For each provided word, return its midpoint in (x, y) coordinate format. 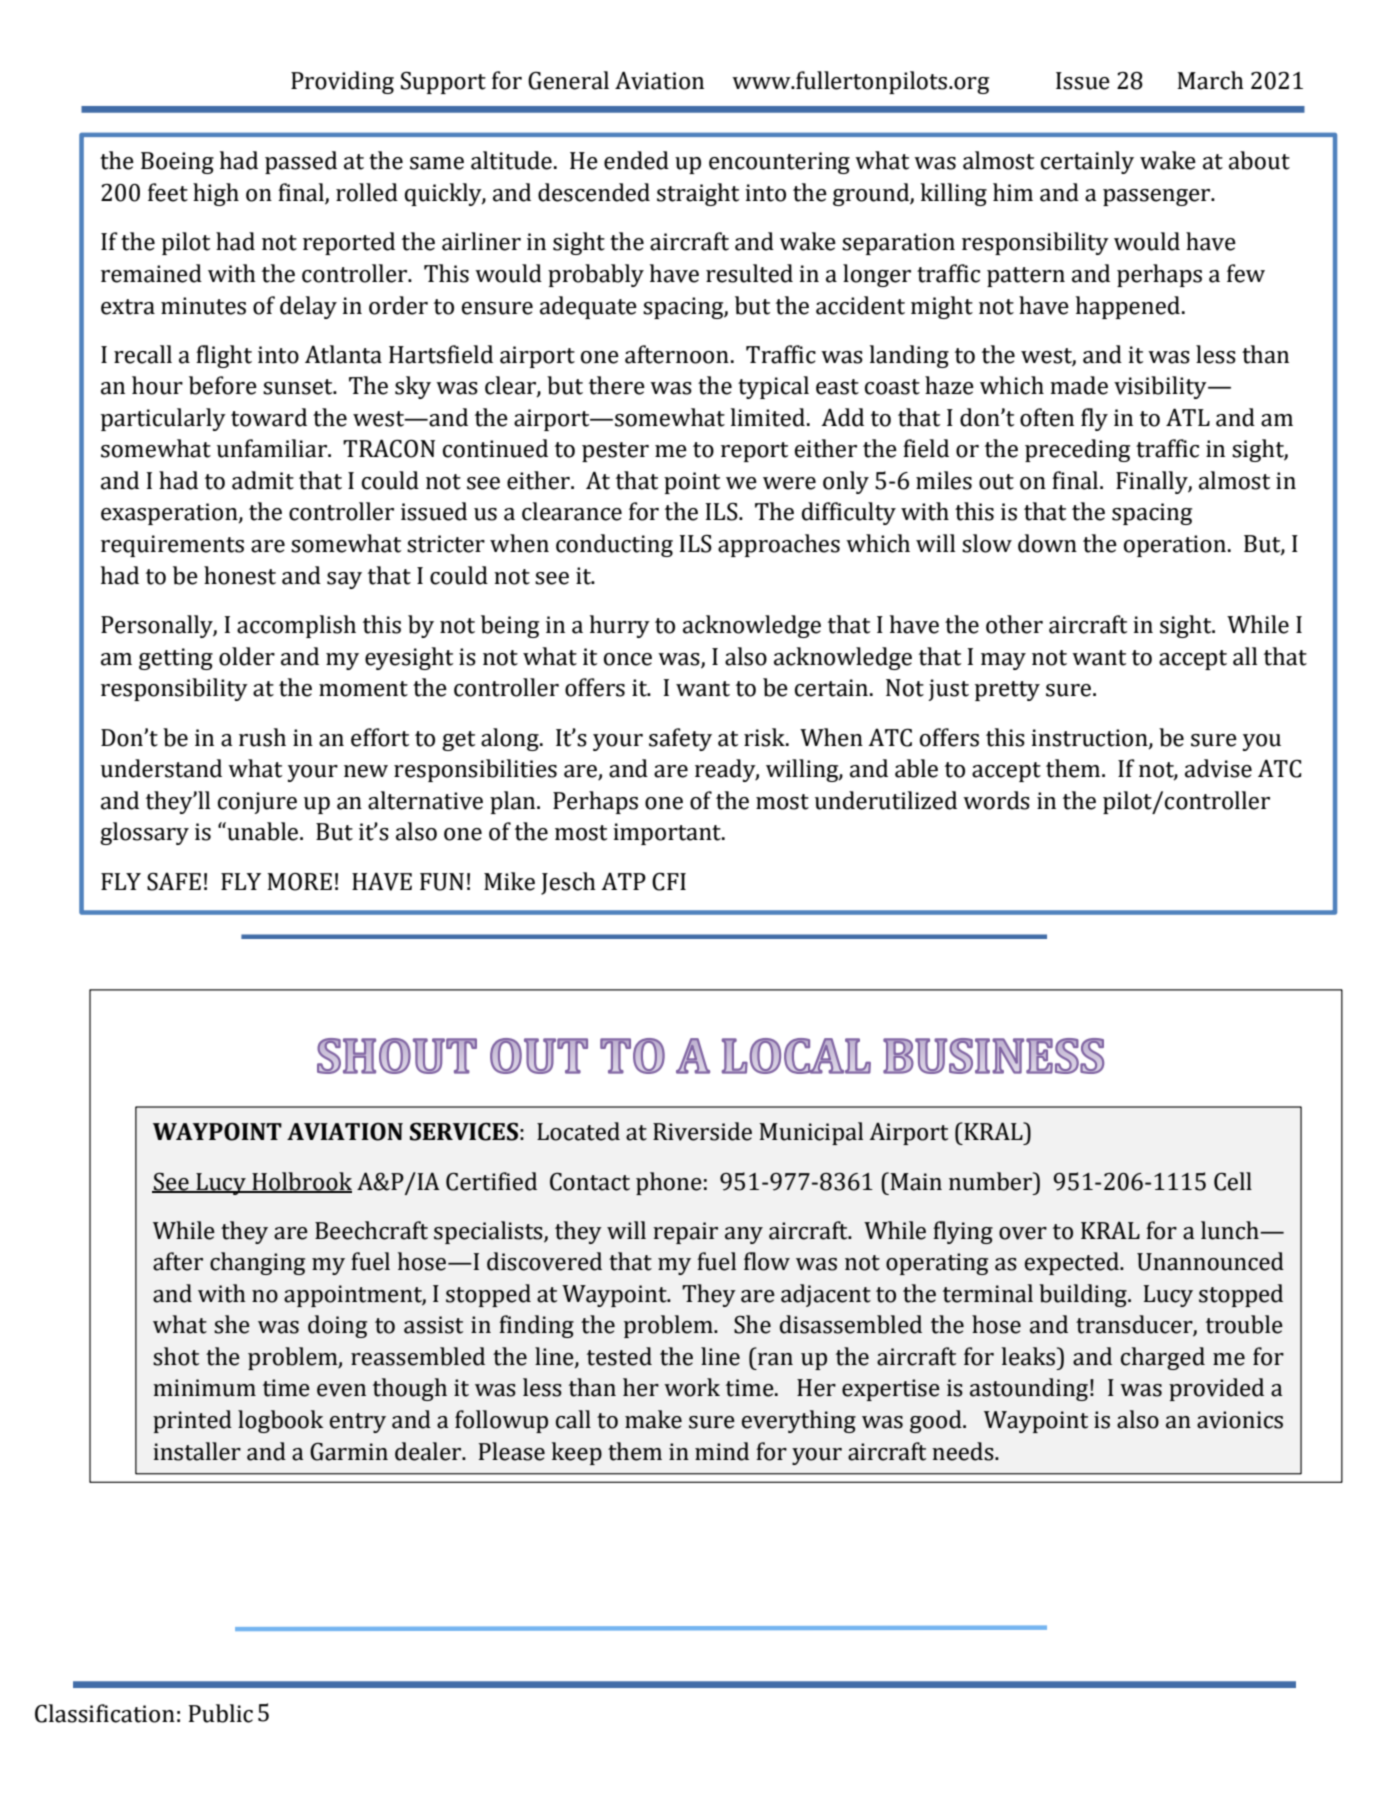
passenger (1158, 197)
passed (301, 162)
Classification (105, 1713)
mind (722, 1451)
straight (698, 194)
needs (964, 1451)
